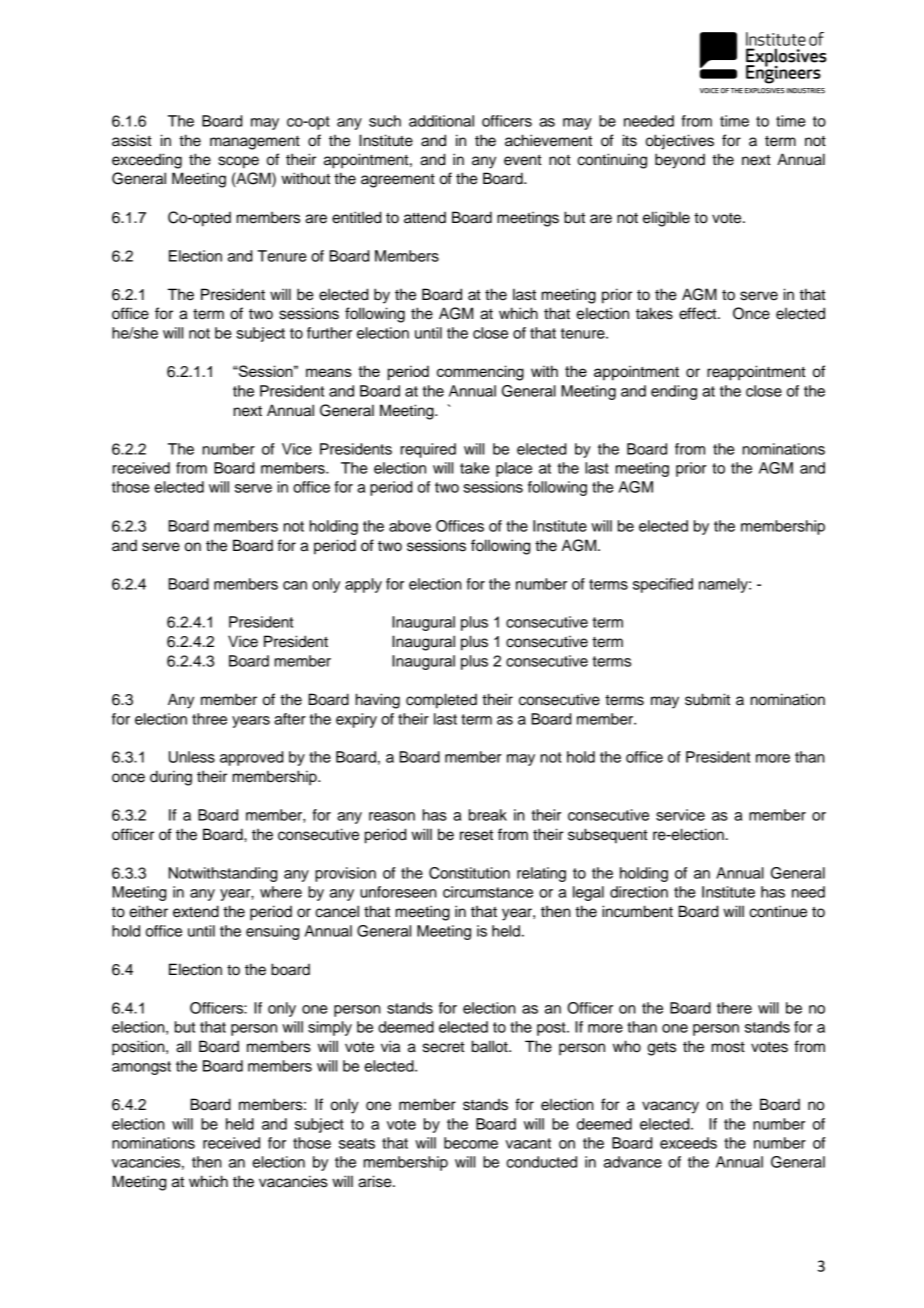  I want to click on extend, so click(196, 911).
